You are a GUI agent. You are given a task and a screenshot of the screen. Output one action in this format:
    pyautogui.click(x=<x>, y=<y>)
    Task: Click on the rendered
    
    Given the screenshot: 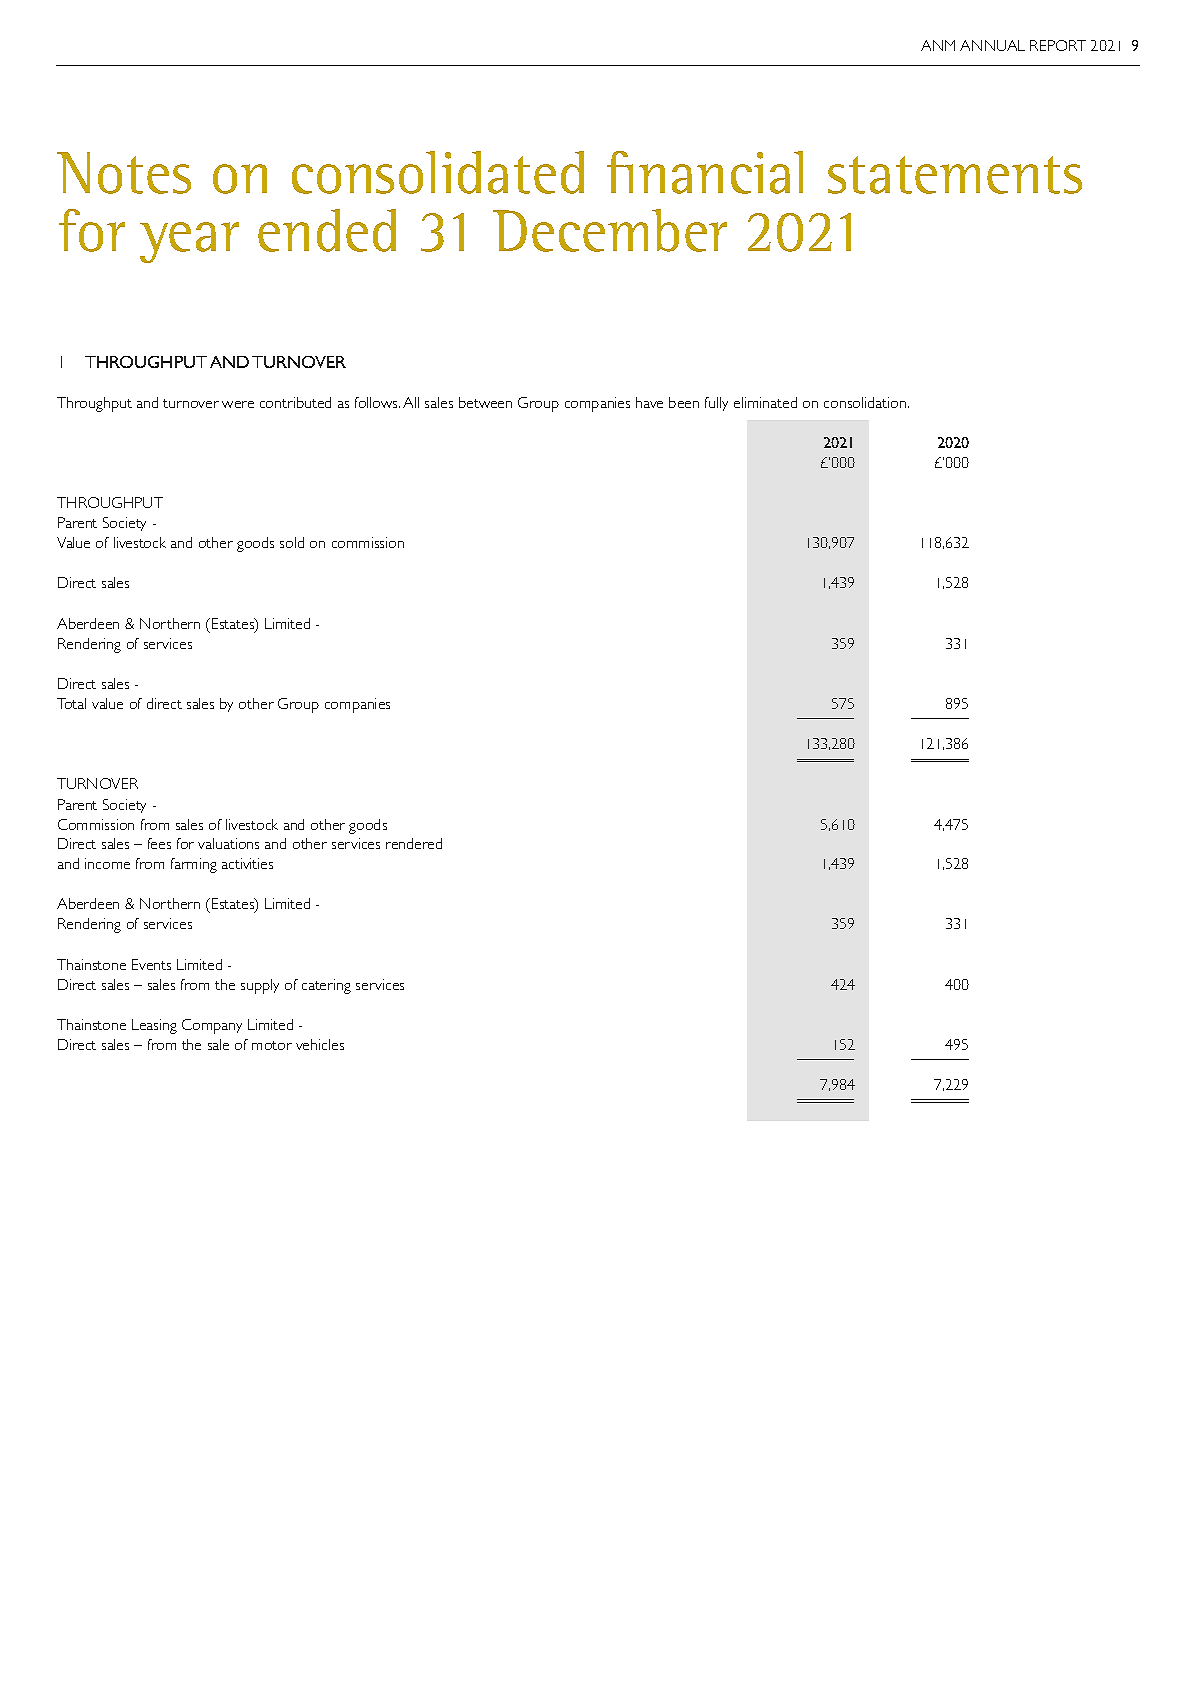 What is the action you would take?
    pyautogui.click(x=414, y=843)
